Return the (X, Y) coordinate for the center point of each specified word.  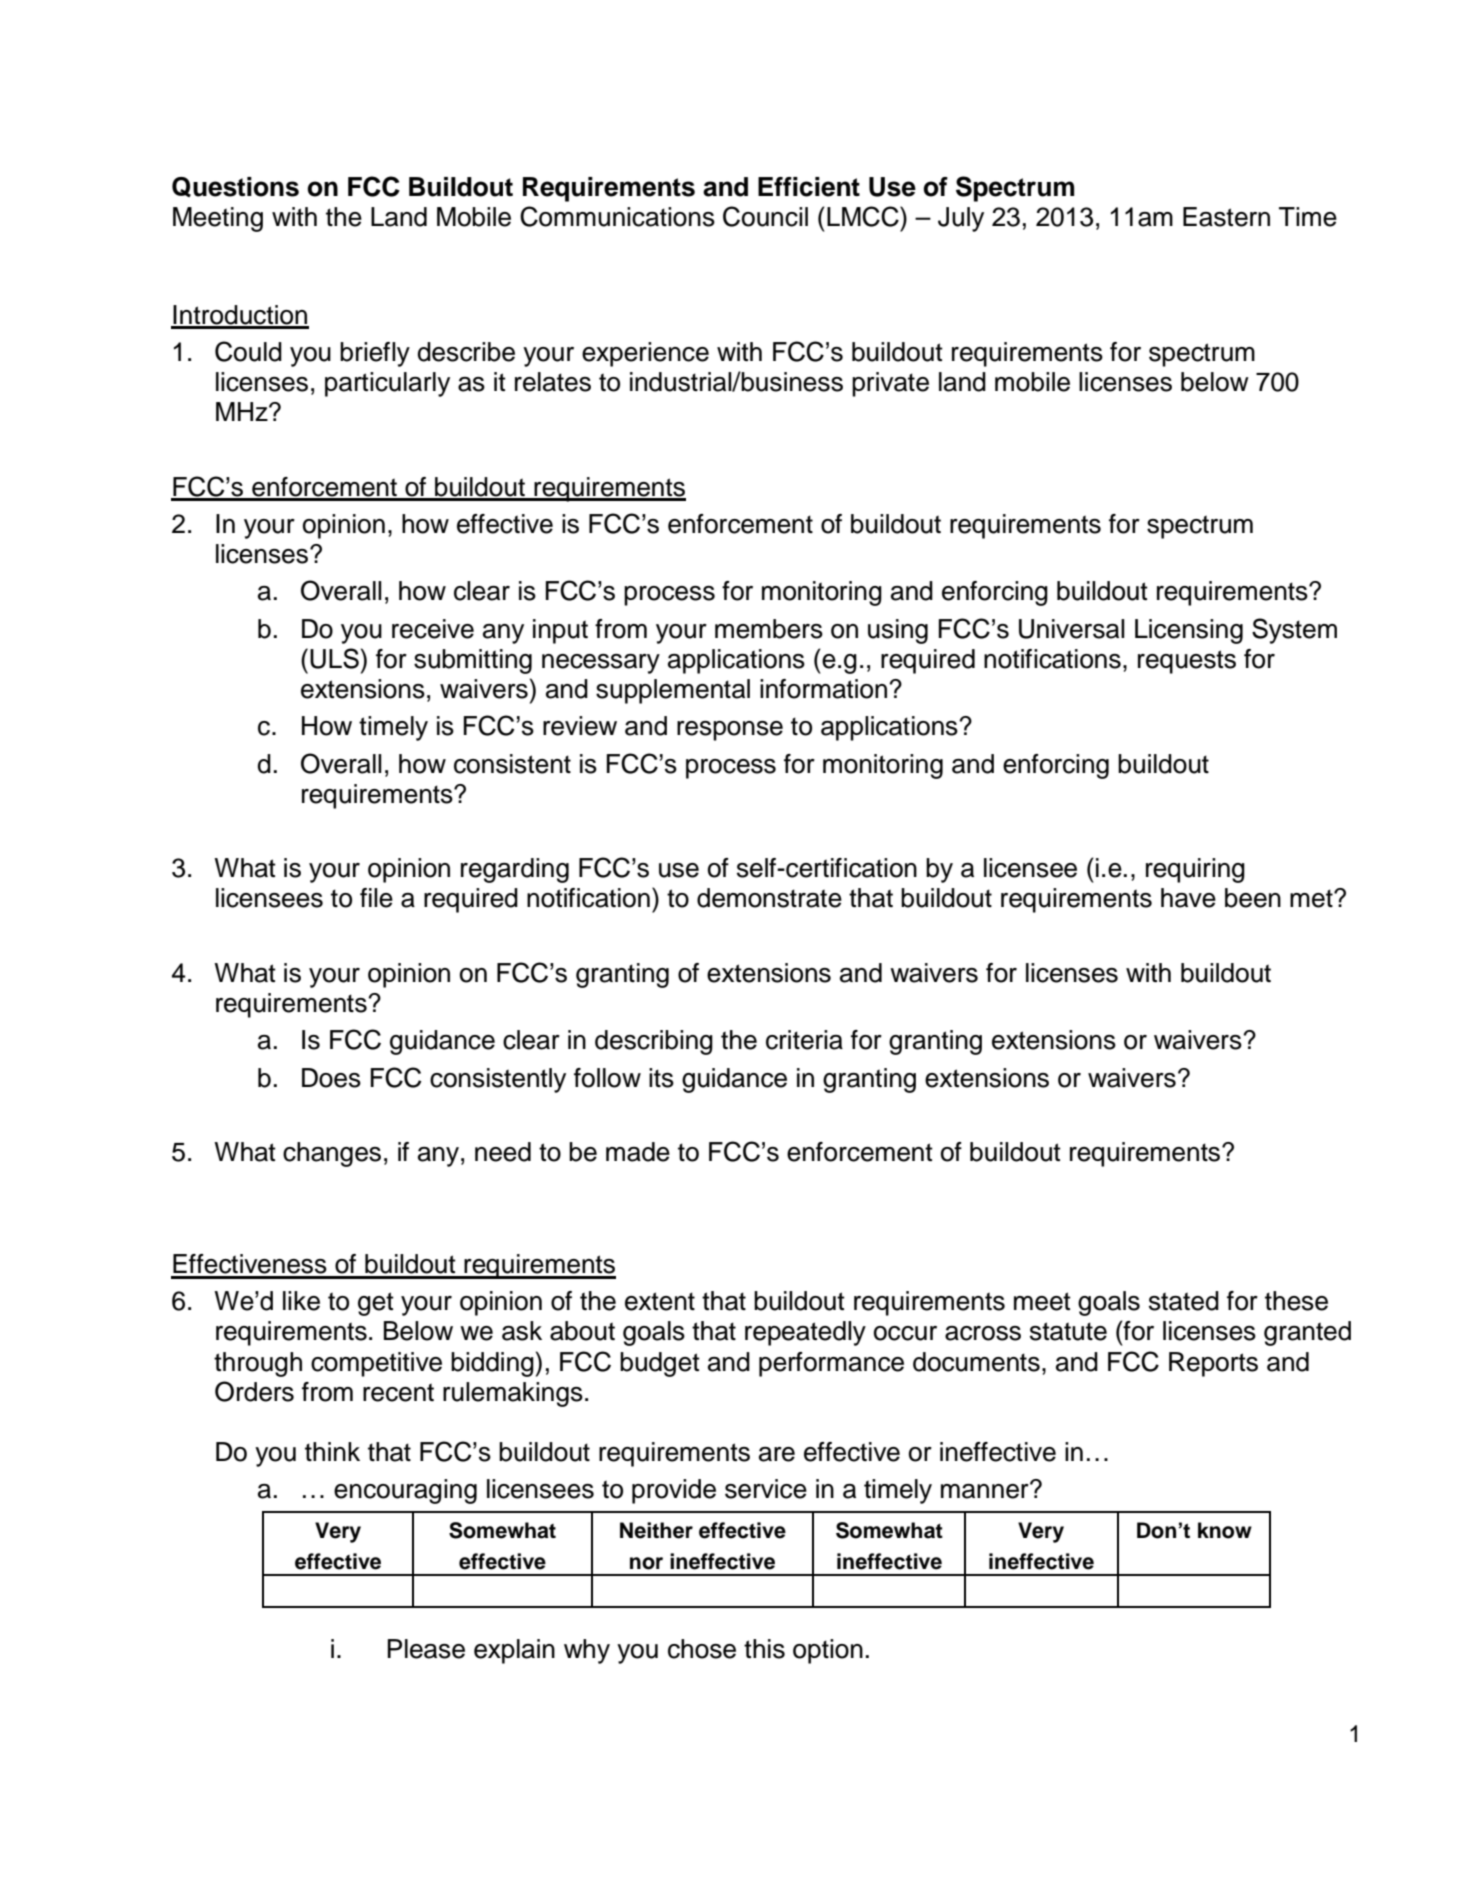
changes (332, 1154)
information (823, 689)
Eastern (1226, 217)
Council (765, 216)
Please (426, 1649)
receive (433, 629)
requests (1187, 662)
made (638, 1152)
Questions (235, 187)
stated (1184, 1301)
